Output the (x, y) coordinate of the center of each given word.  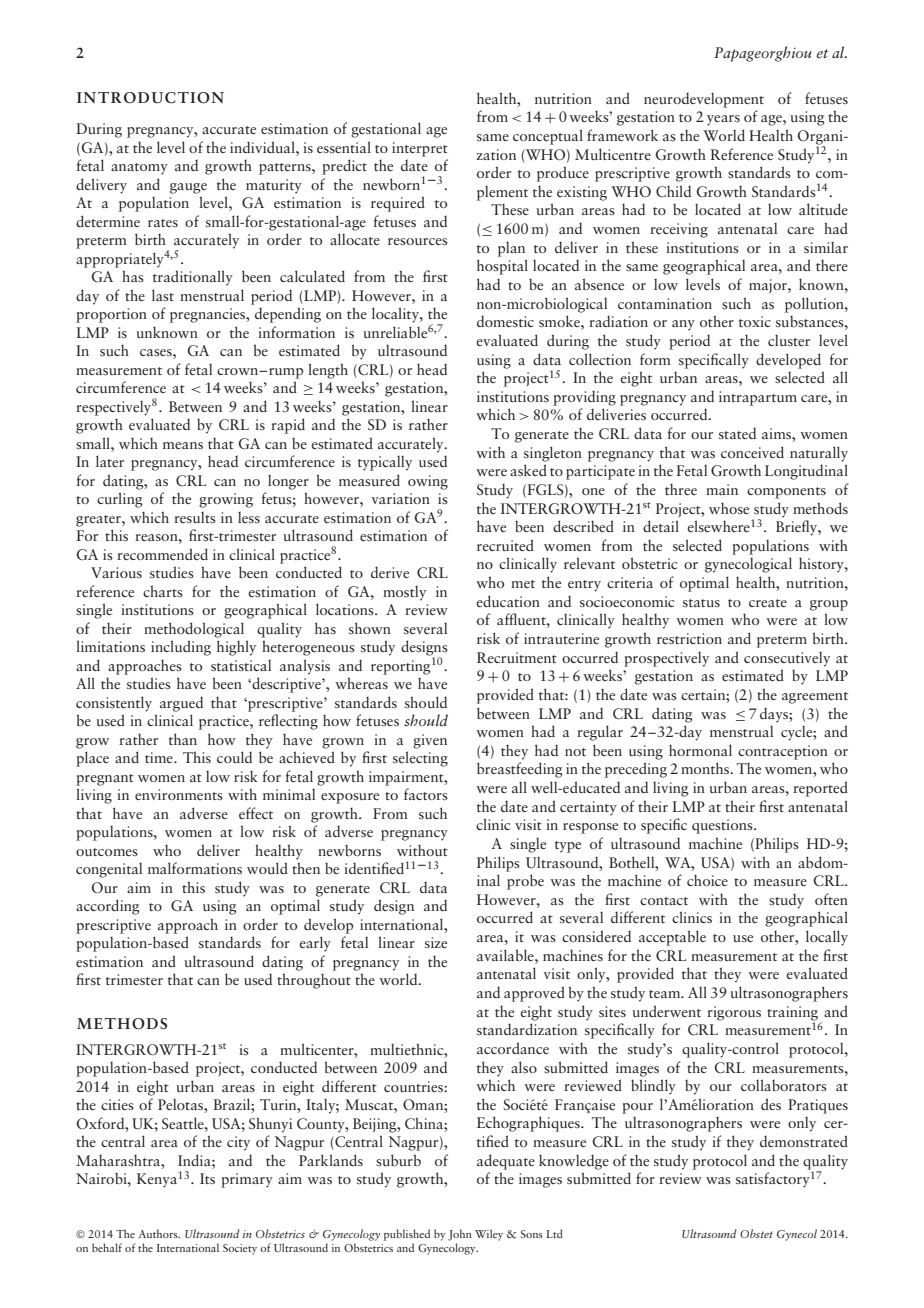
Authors (159, 1233)
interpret (420, 149)
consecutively (787, 659)
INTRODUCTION (150, 98)
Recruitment (517, 657)
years (723, 120)
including (181, 648)
